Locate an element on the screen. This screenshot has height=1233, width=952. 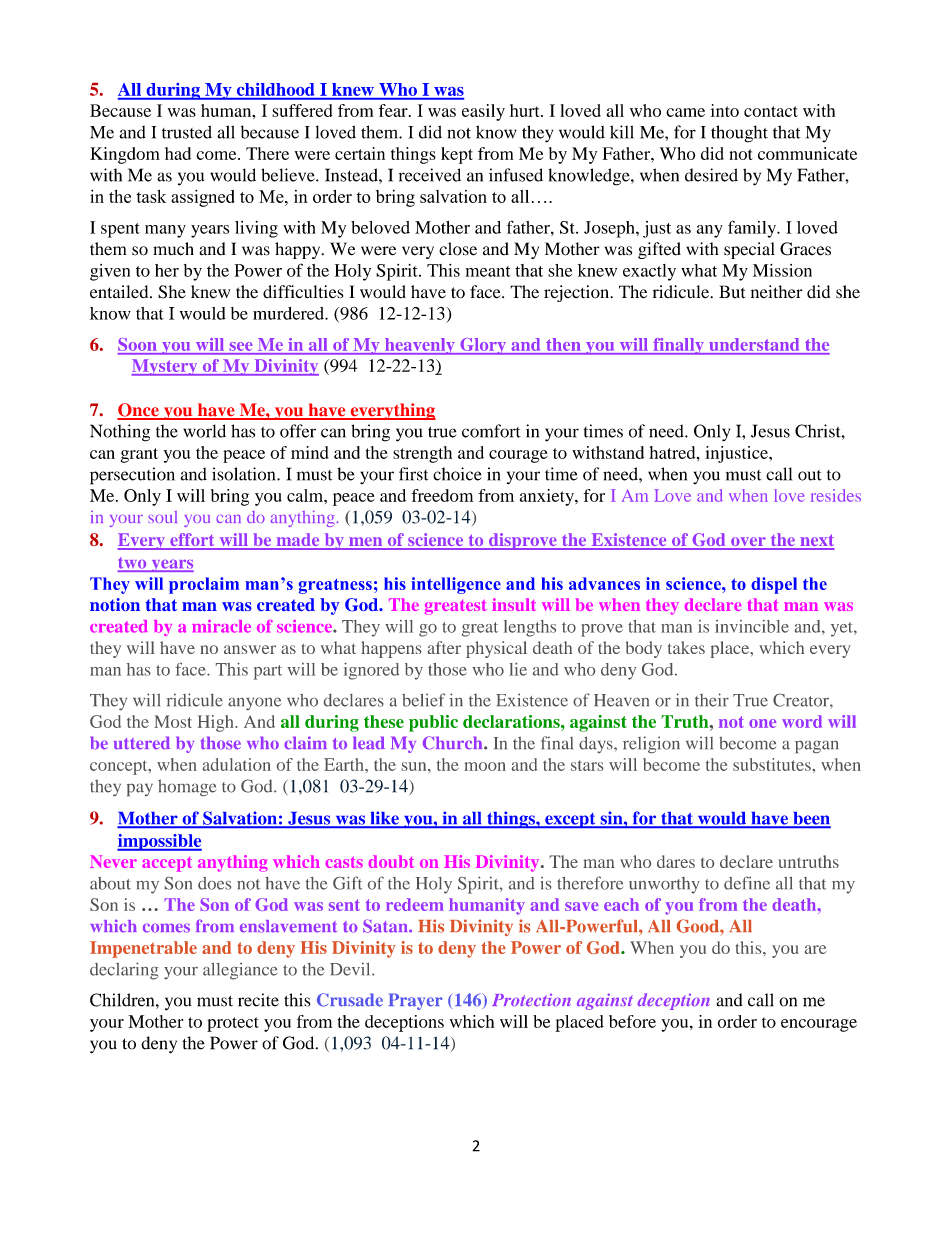
moon is located at coordinates (485, 766).
